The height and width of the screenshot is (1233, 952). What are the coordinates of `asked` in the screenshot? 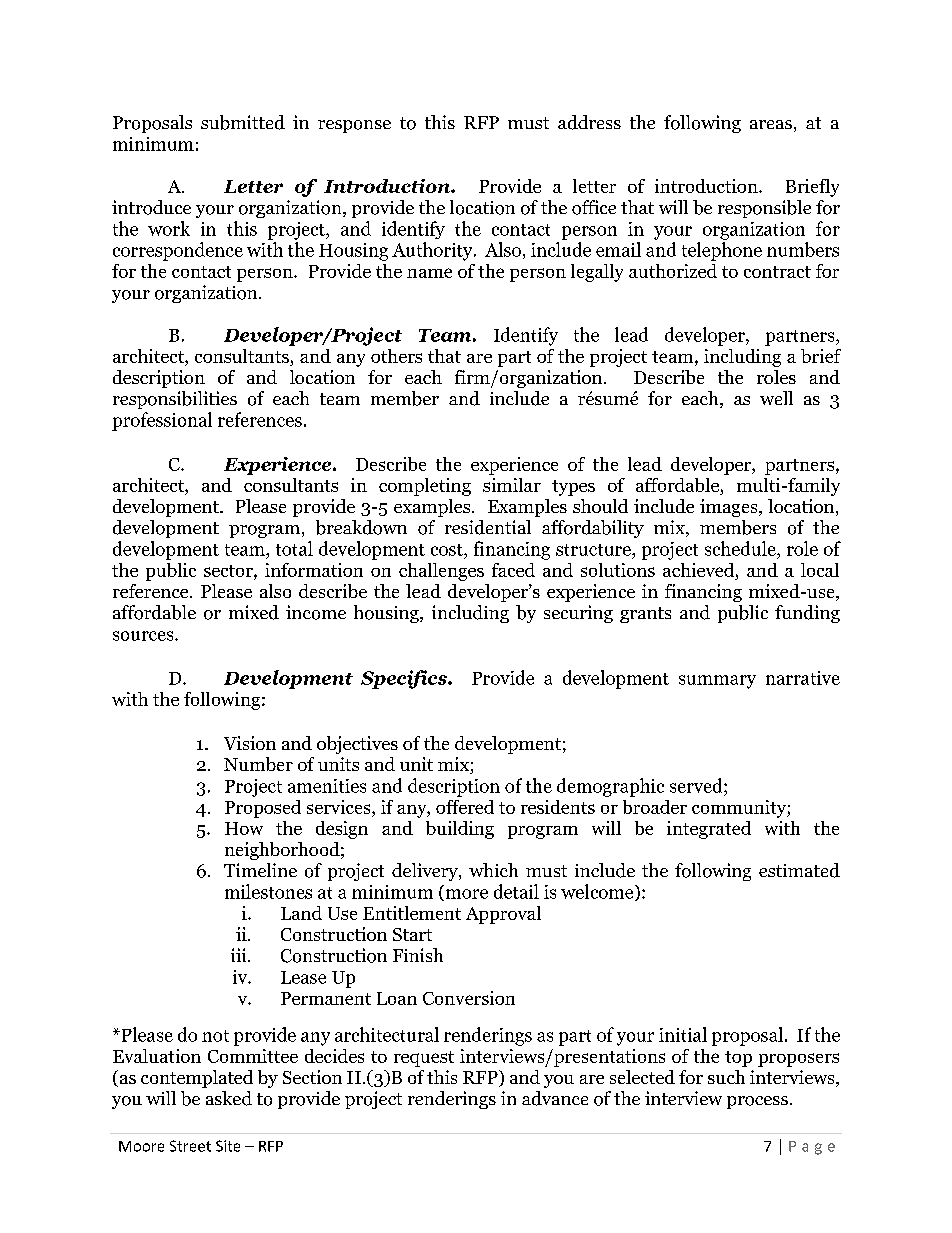 It's located at (229, 1098).
